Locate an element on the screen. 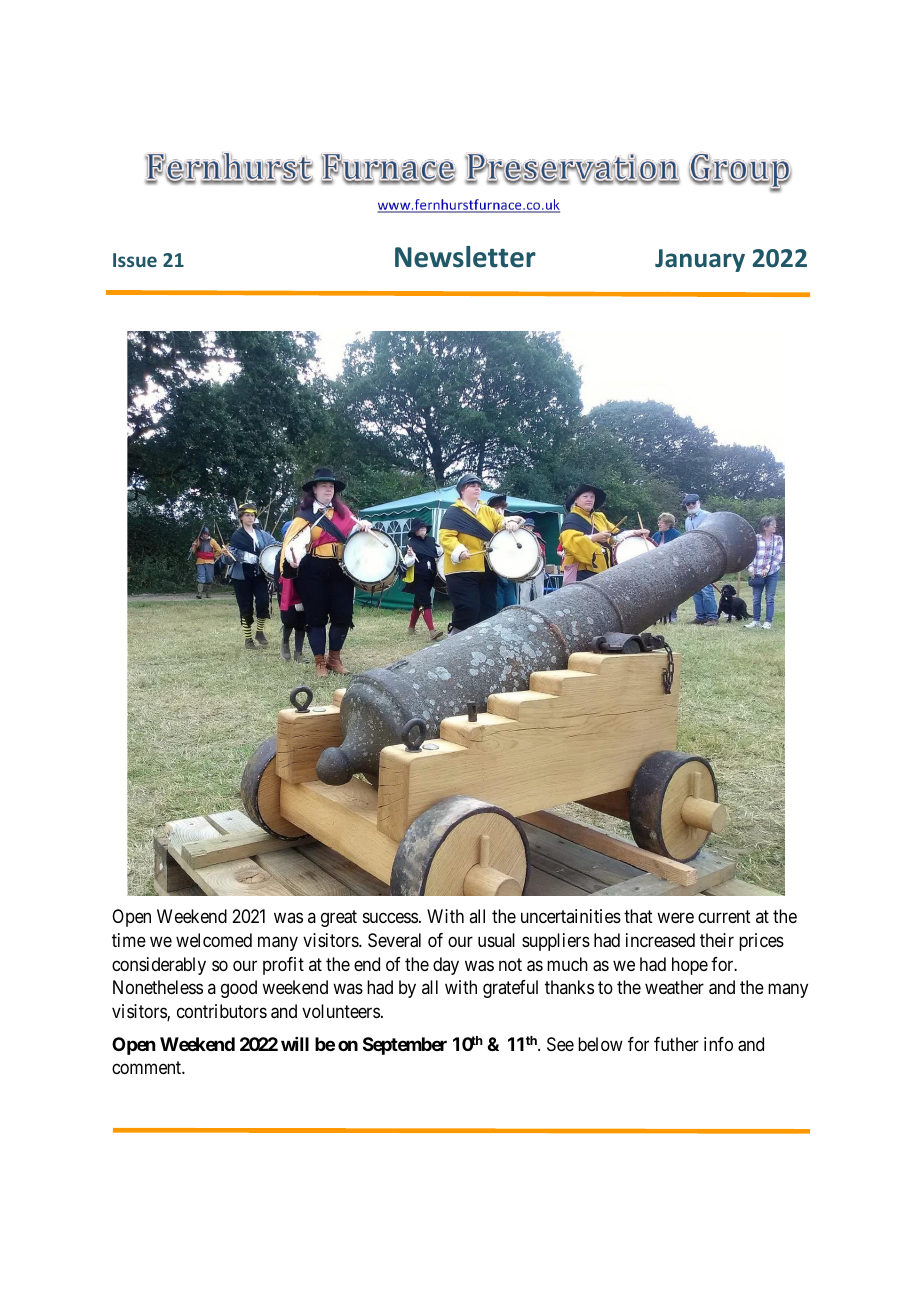 The width and height of the screenshot is (924, 1308). contributors is located at coordinates (222, 1011).
